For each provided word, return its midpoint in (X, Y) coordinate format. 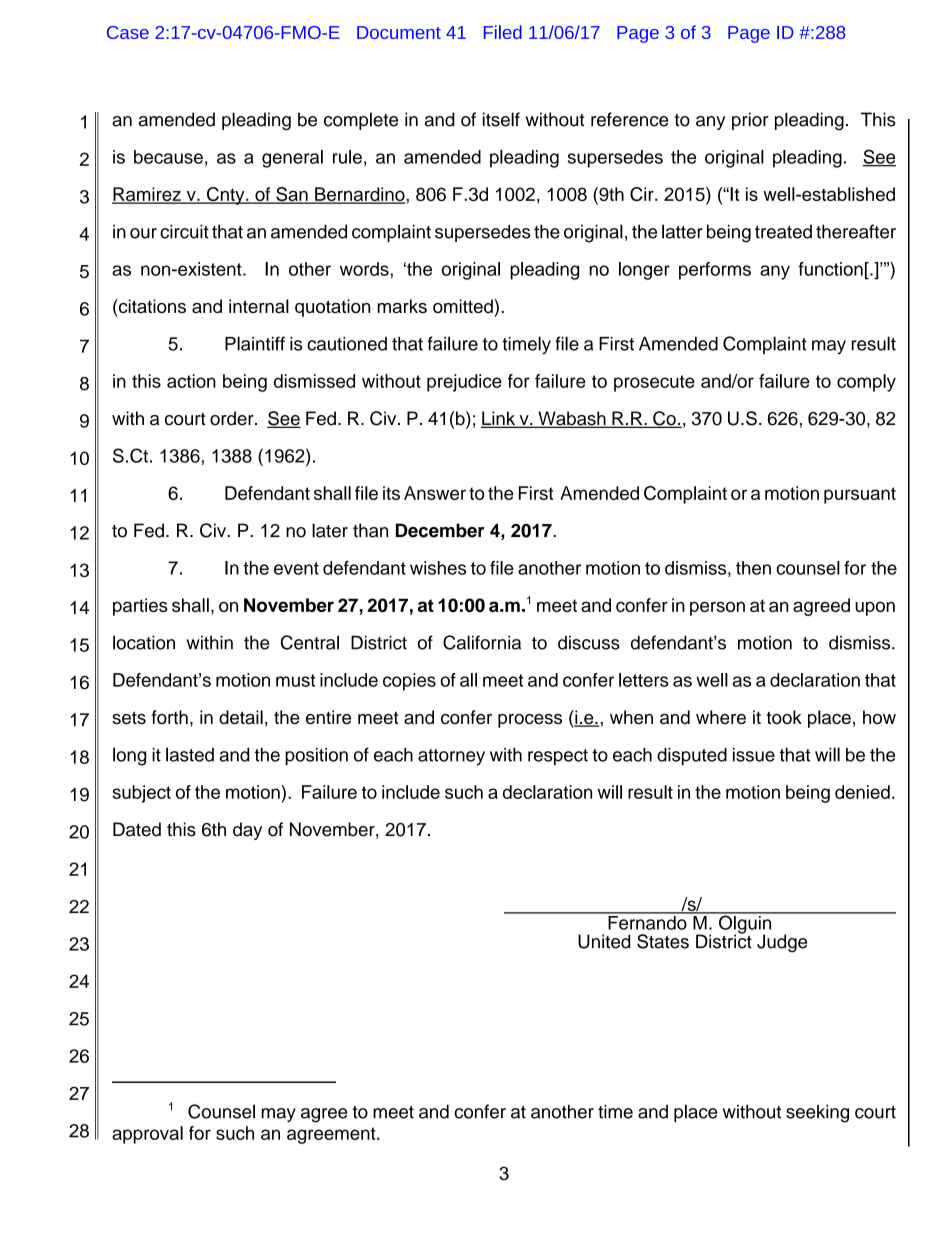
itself (501, 119)
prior (750, 121)
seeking (817, 1113)
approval (147, 1135)
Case (128, 32)
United (604, 941)
